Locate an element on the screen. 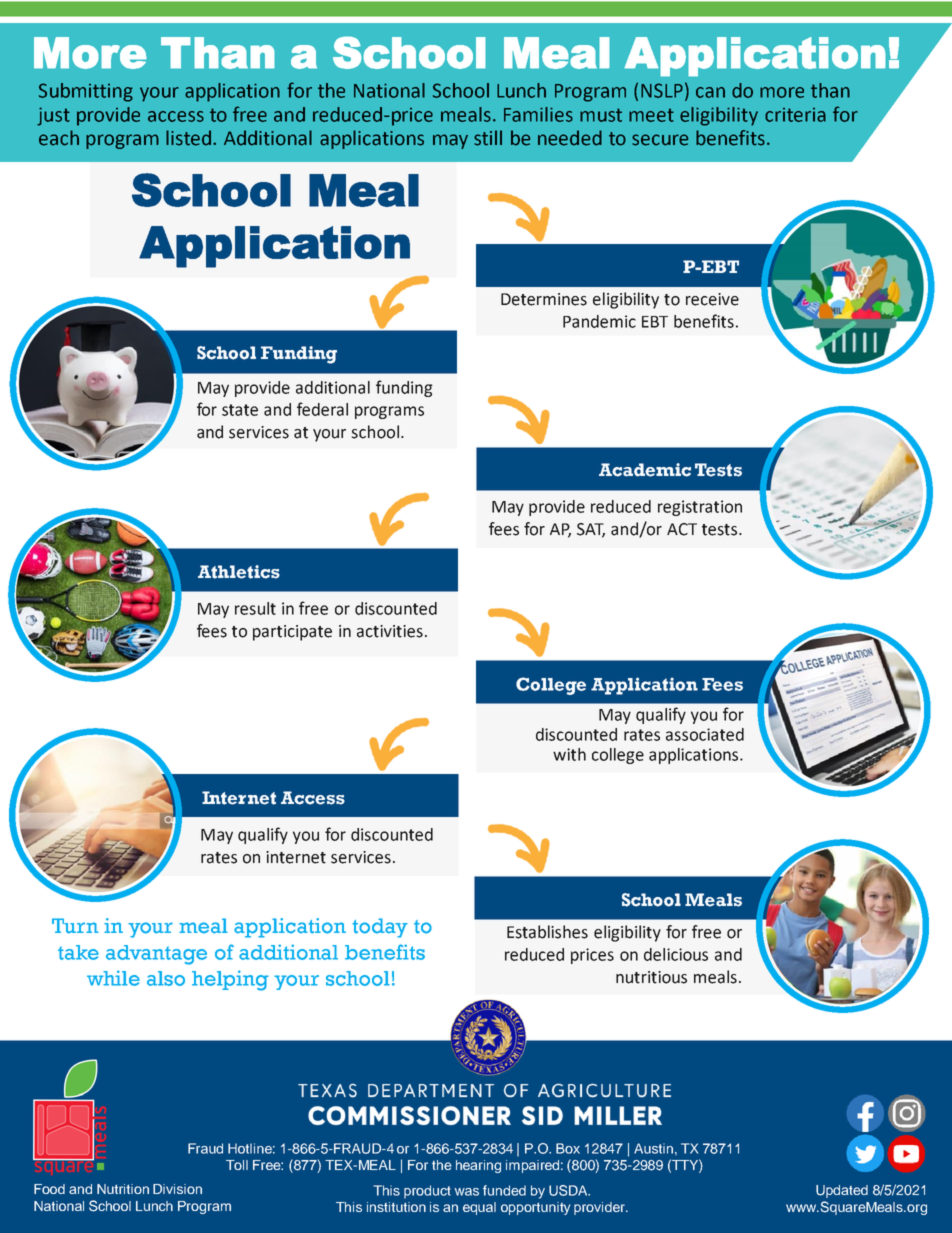 The width and height of the screenshot is (952, 1233). Nutrition is located at coordinates (123, 1189).
